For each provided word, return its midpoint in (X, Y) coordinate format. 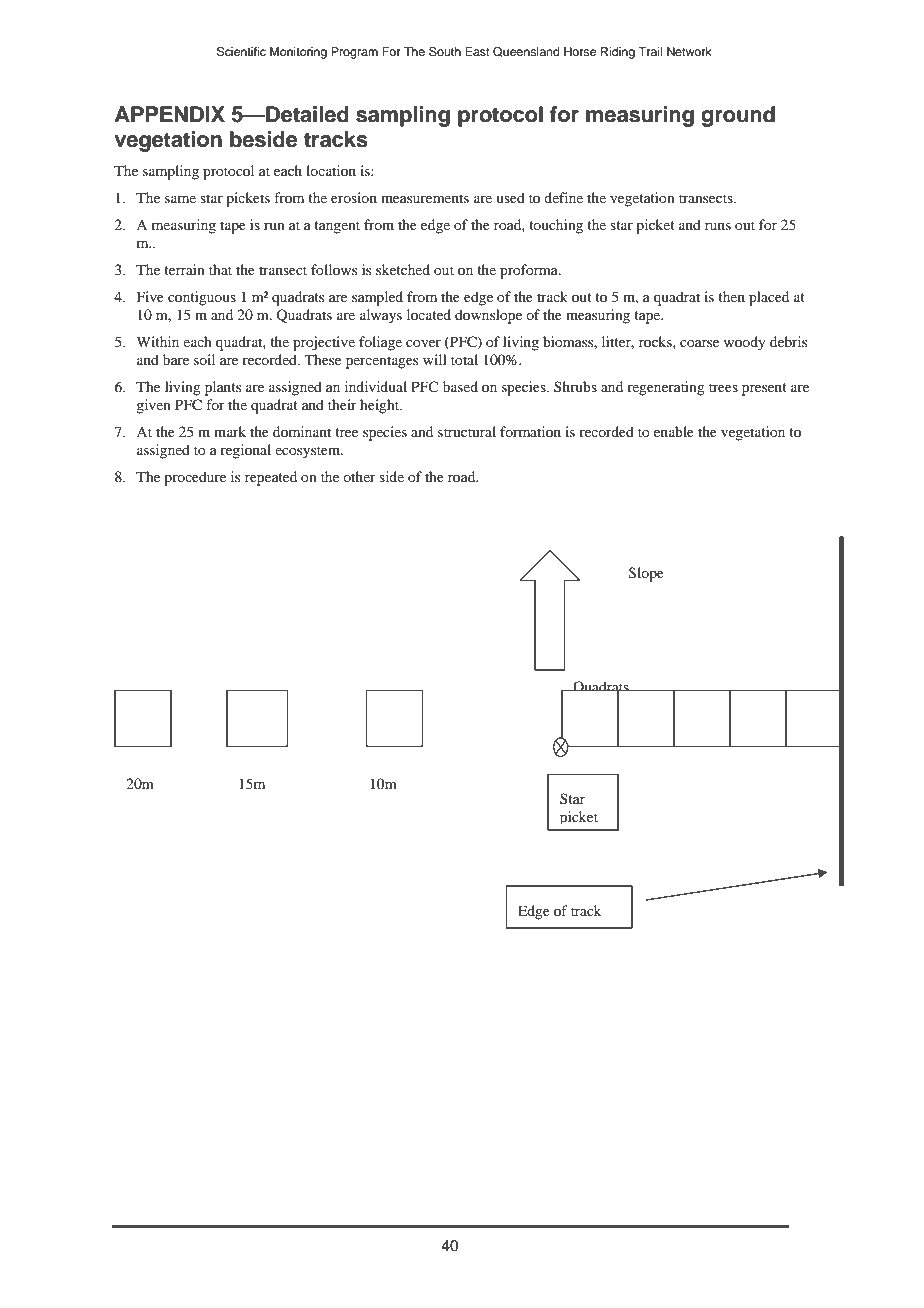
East (477, 51)
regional (245, 451)
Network (689, 51)
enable (674, 431)
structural (467, 431)
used (510, 197)
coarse (699, 343)
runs (718, 226)
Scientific (241, 52)
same (180, 199)
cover (423, 343)
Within (157, 341)
